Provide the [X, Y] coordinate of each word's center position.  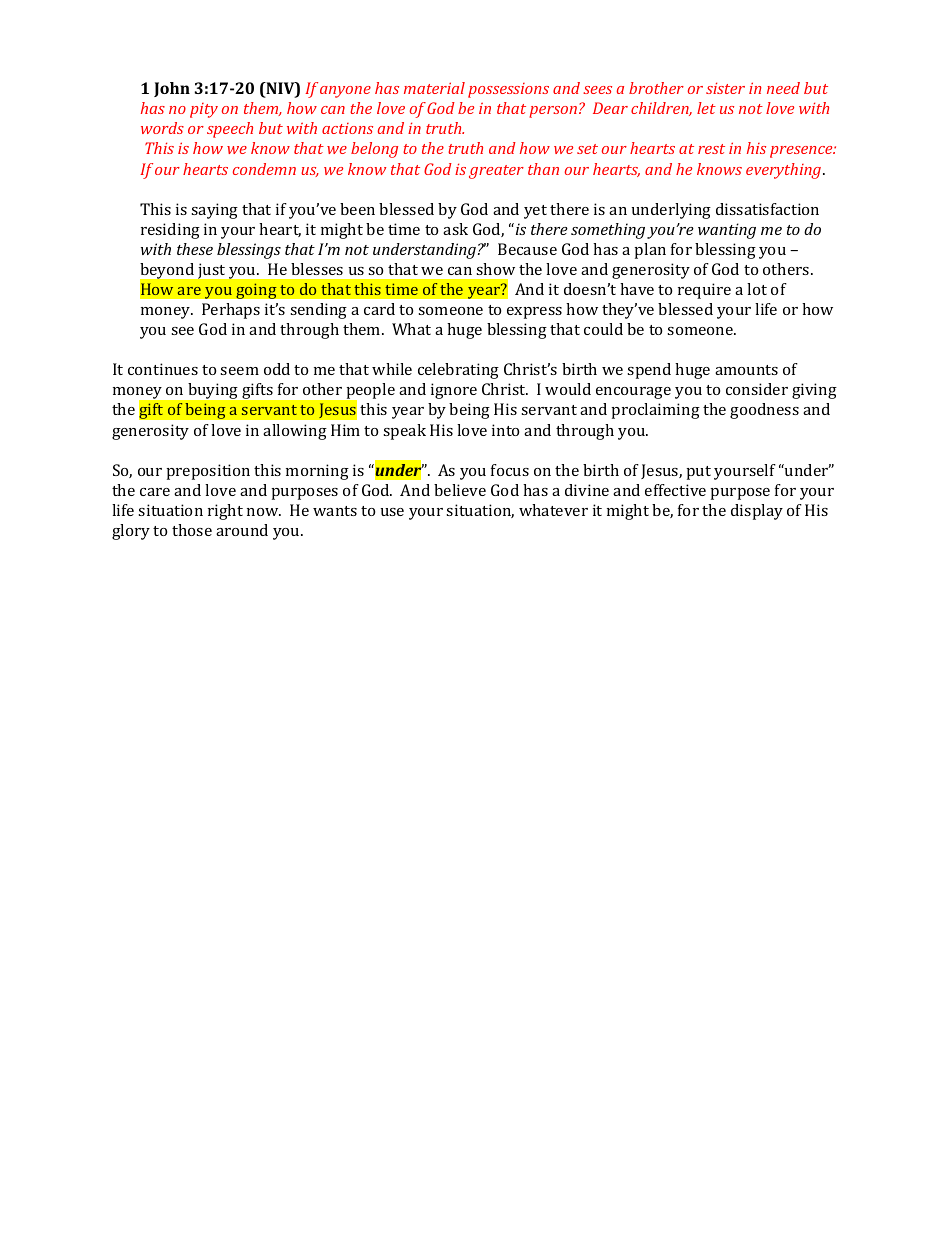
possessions [508, 90]
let [706, 108]
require [704, 291]
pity [204, 110]
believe [460, 490]
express [534, 313]
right [225, 512]
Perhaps [231, 311]
